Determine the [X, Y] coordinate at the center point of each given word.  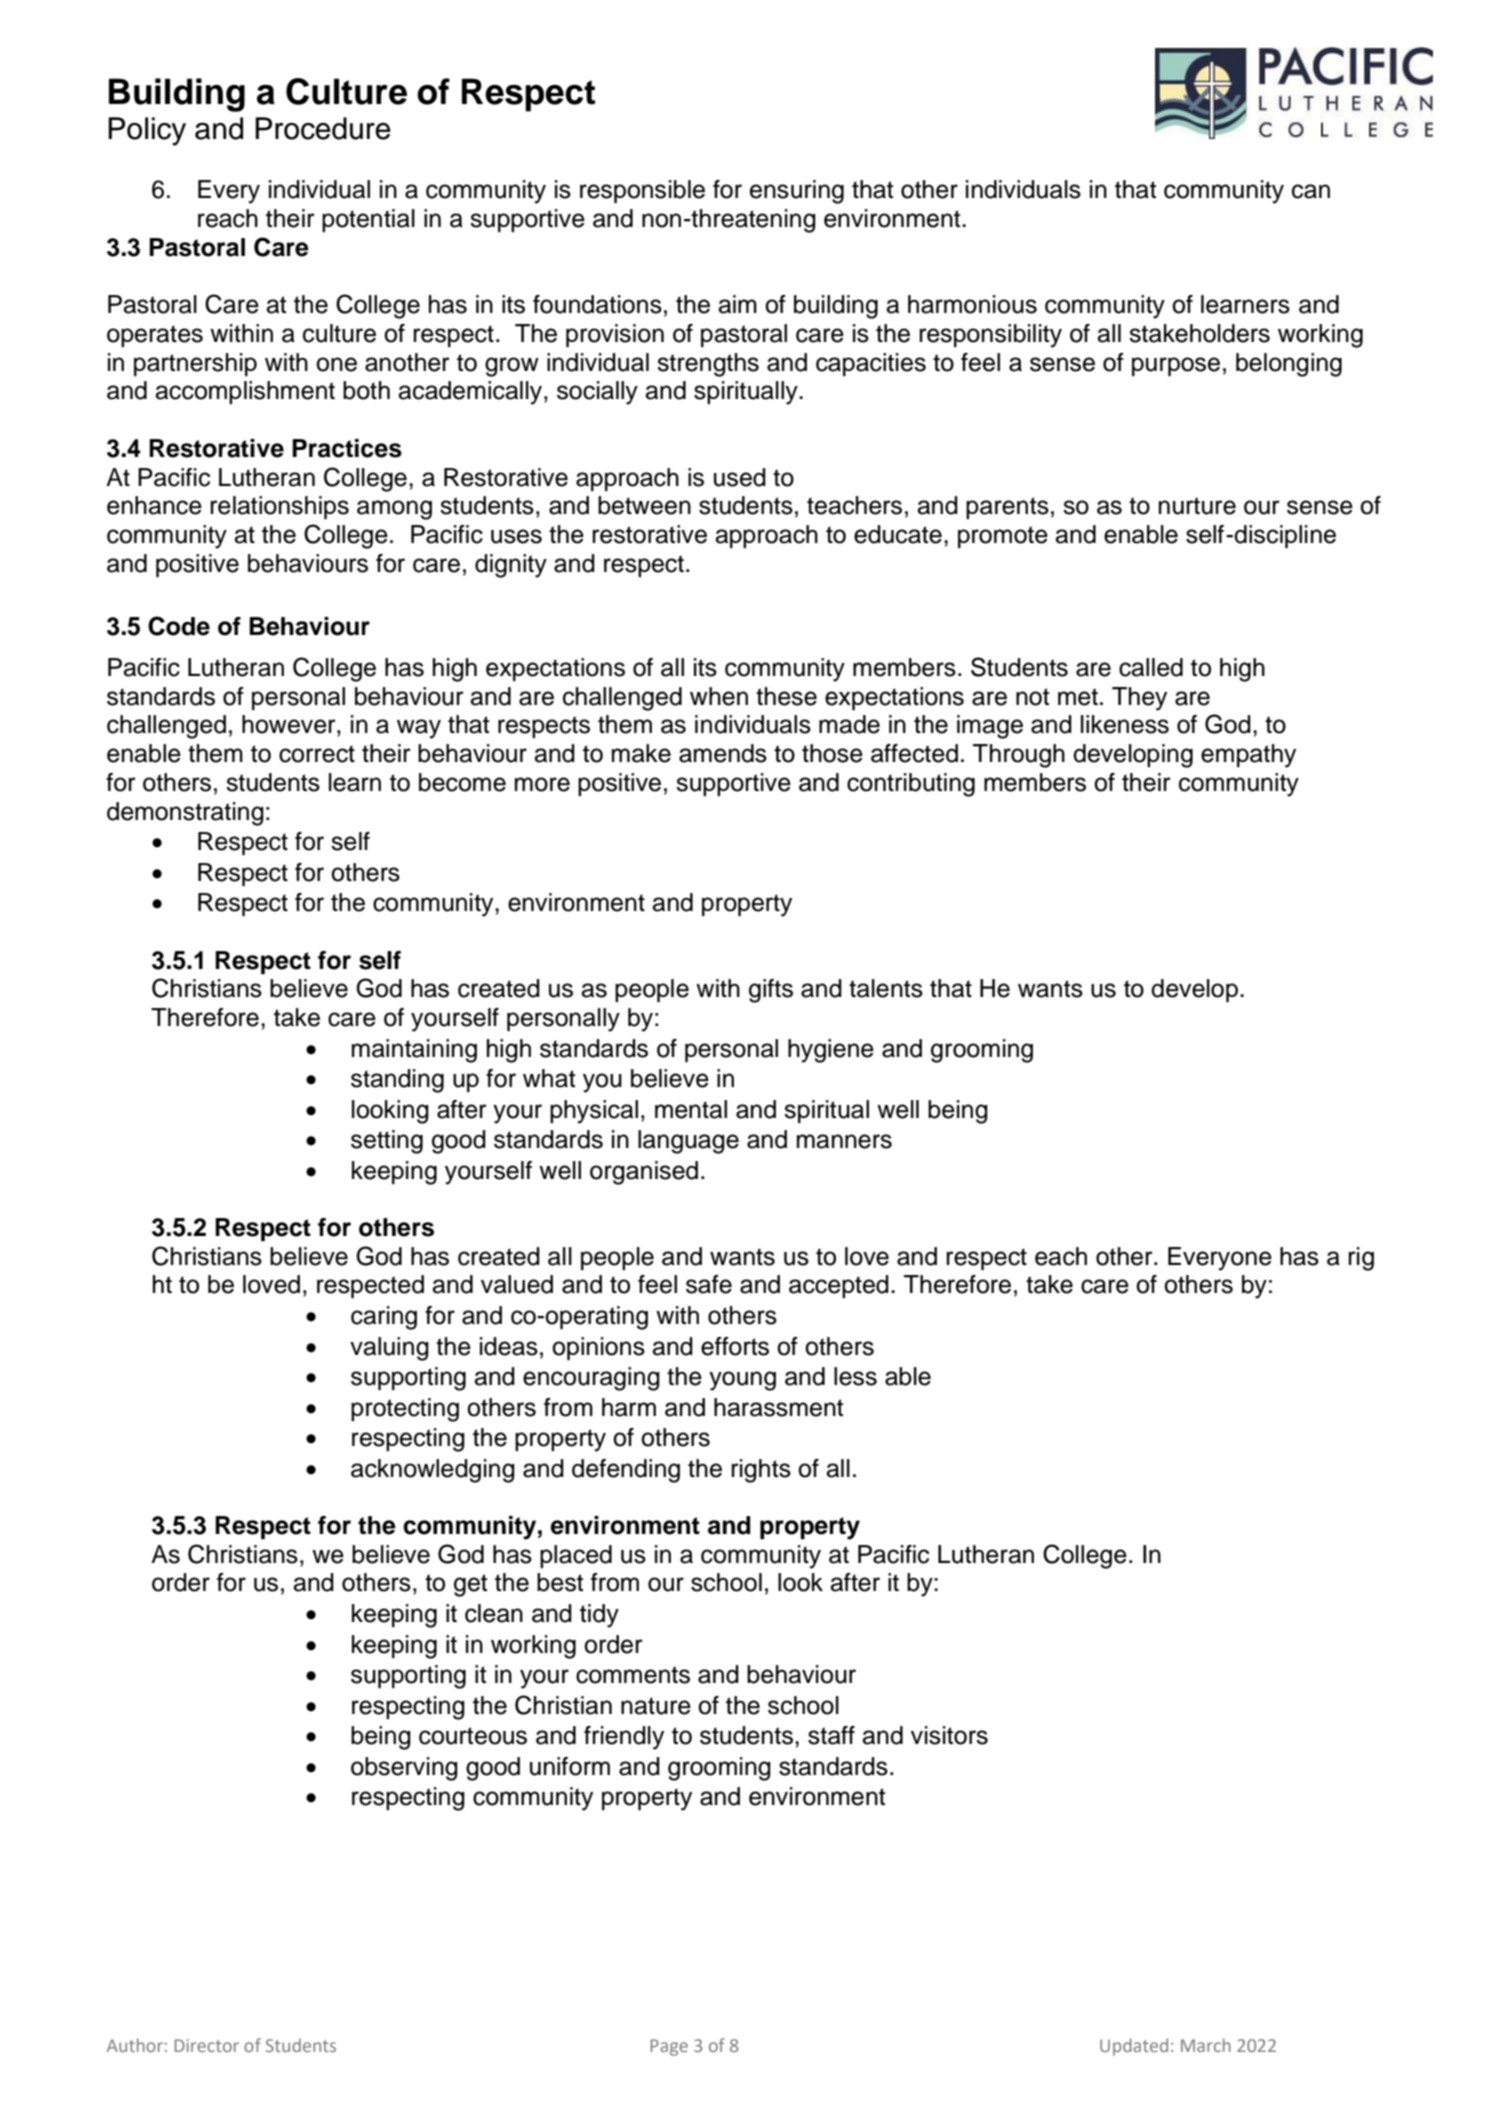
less [855, 1376]
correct [317, 754]
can [1311, 191]
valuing [389, 1349]
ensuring [797, 192]
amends [723, 753]
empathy [1248, 756]
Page [669, 2047]
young [742, 1381]
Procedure [323, 128]
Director [207, 2045]
